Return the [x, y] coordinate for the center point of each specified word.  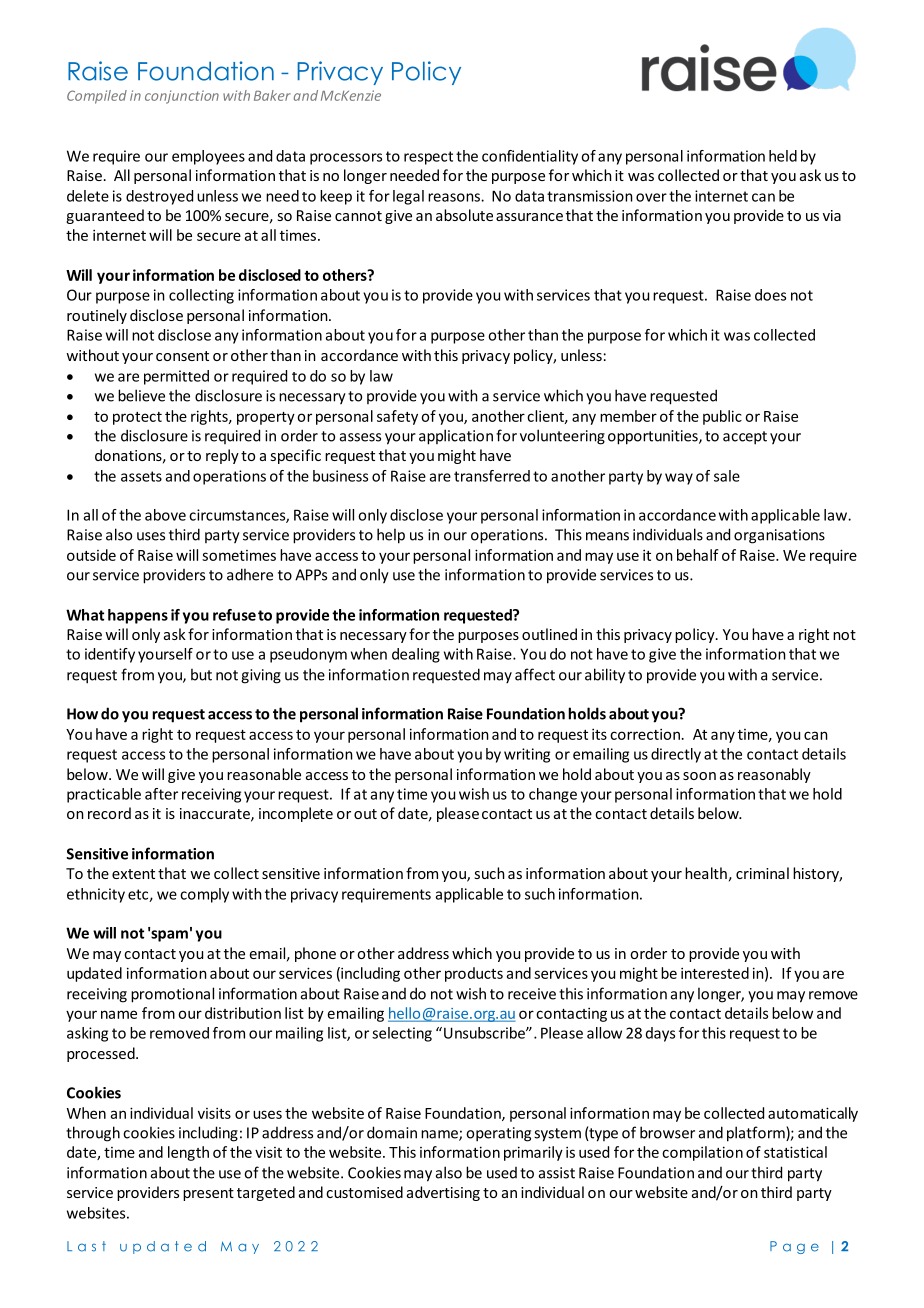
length [188, 1153]
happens [138, 616]
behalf [698, 555]
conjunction [182, 97]
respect [428, 158]
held [783, 156]
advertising [443, 1193]
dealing [416, 655]
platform [757, 1134]
